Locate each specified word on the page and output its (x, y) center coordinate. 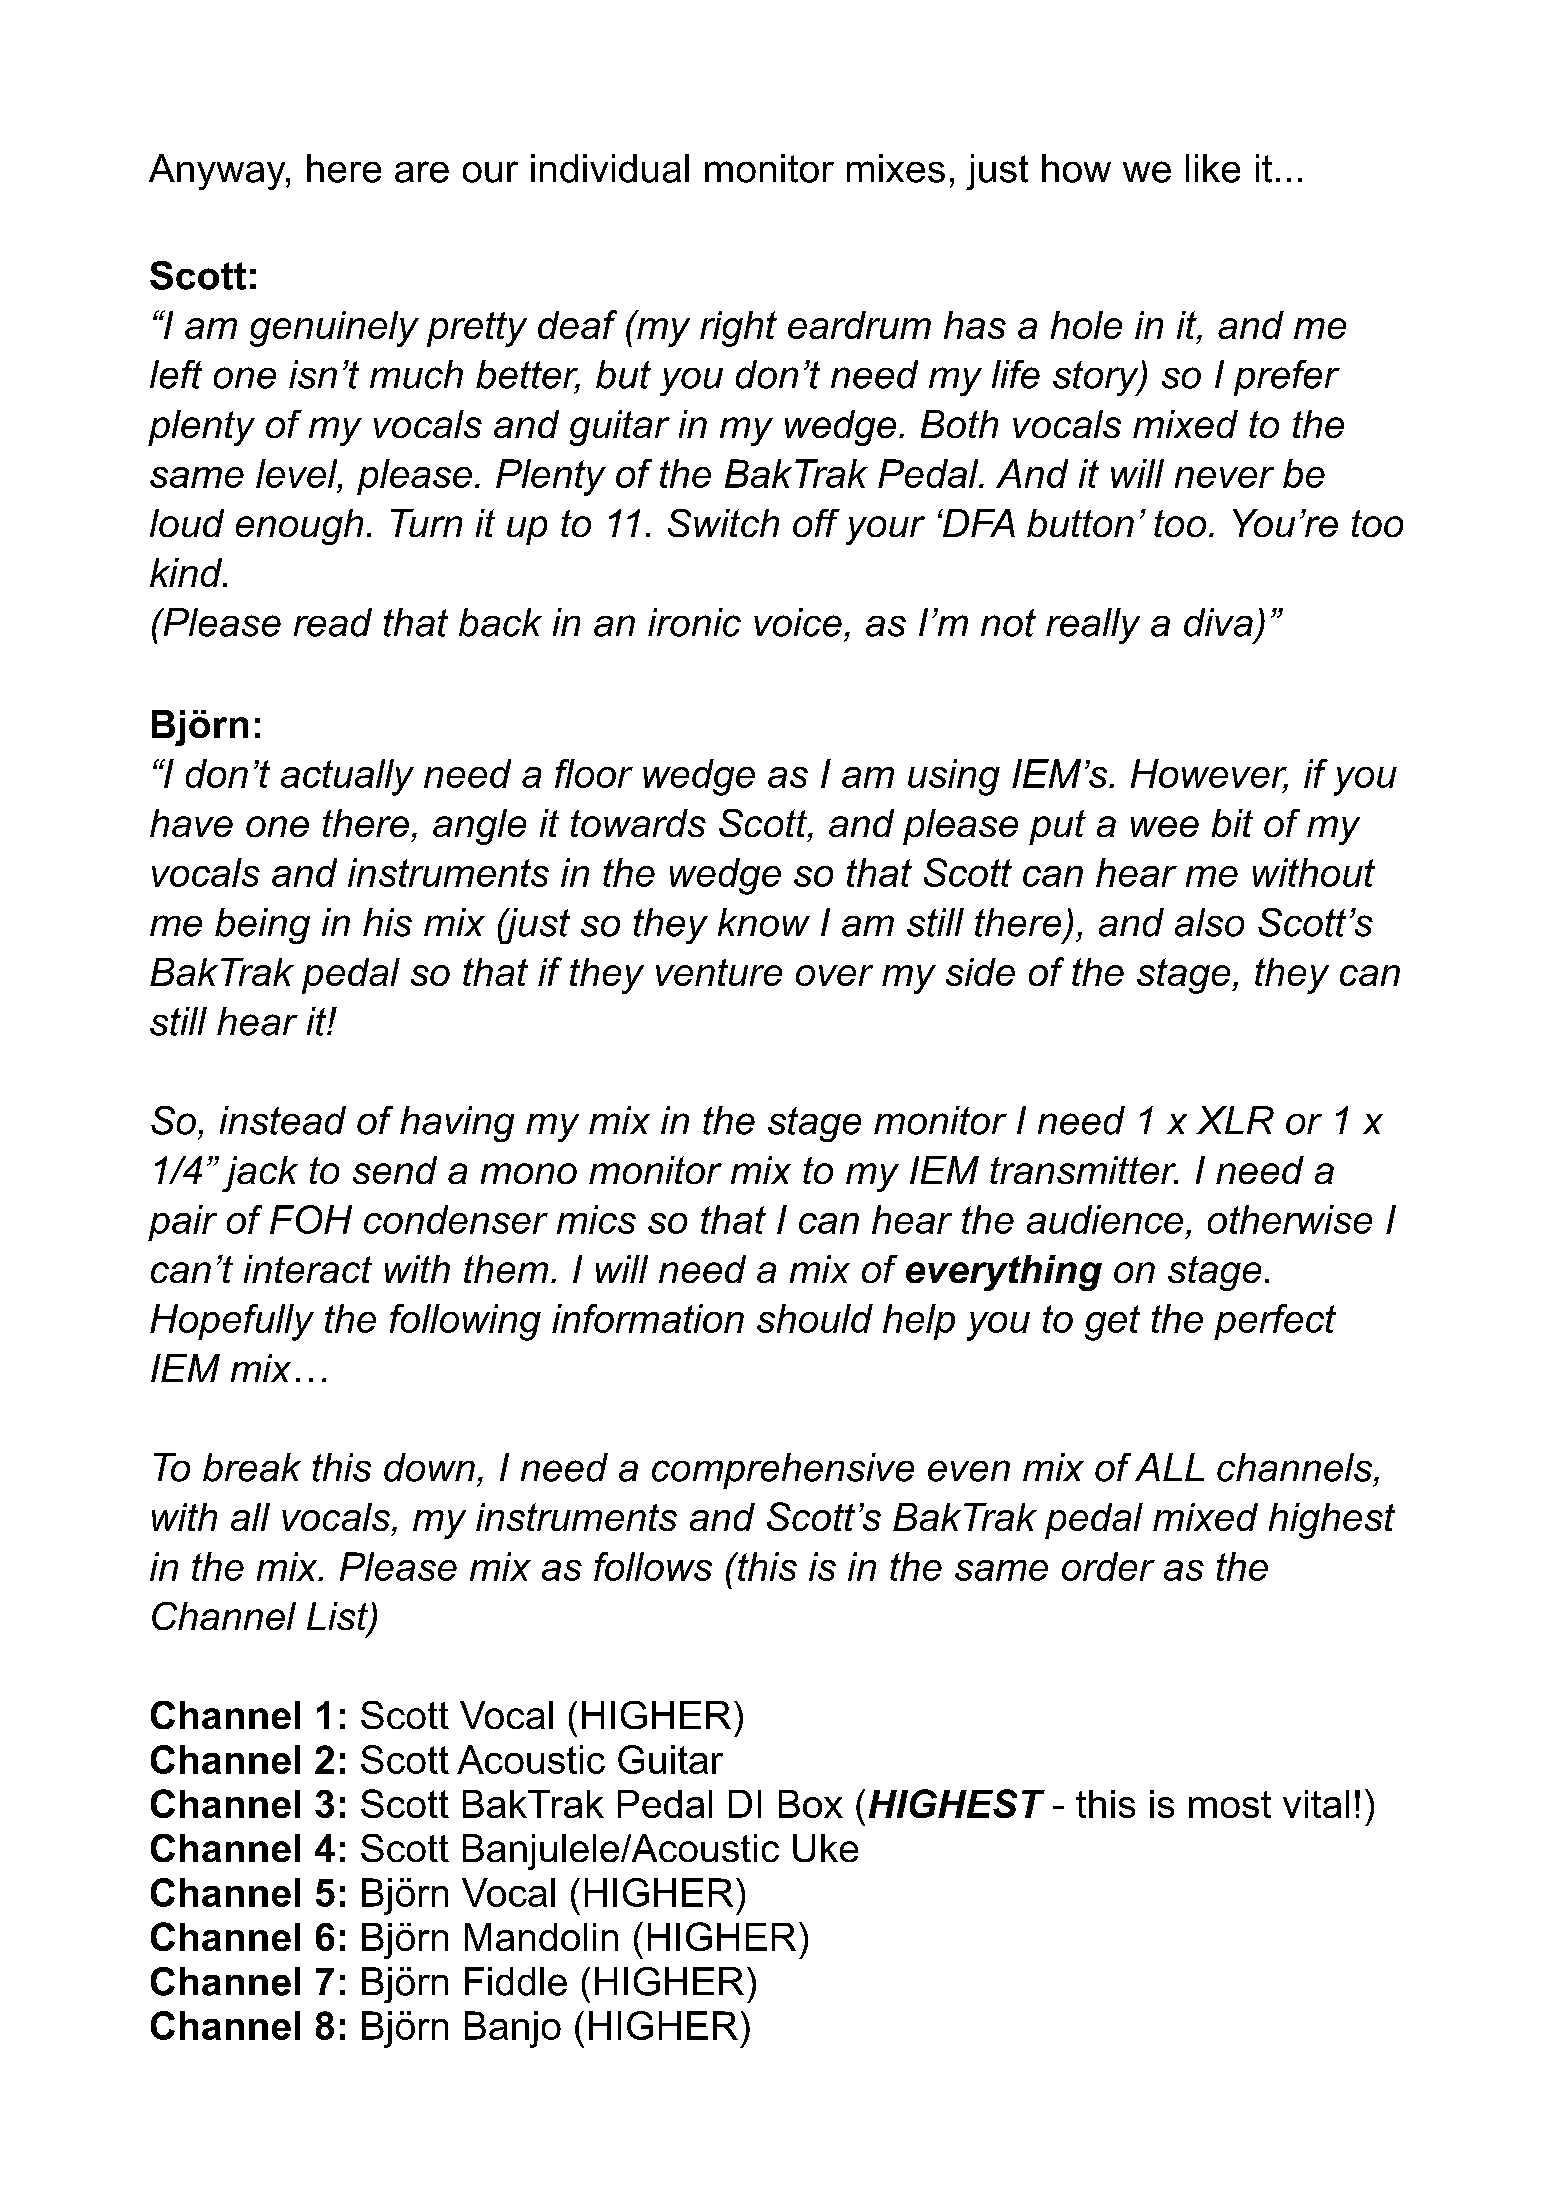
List (338, 1617)
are (422, 172)
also (1209, 922)
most (1230, 1804)
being (262, 926)
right (738, 329)
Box (811, 1804)
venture (719, 972)
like (1213, 168)
